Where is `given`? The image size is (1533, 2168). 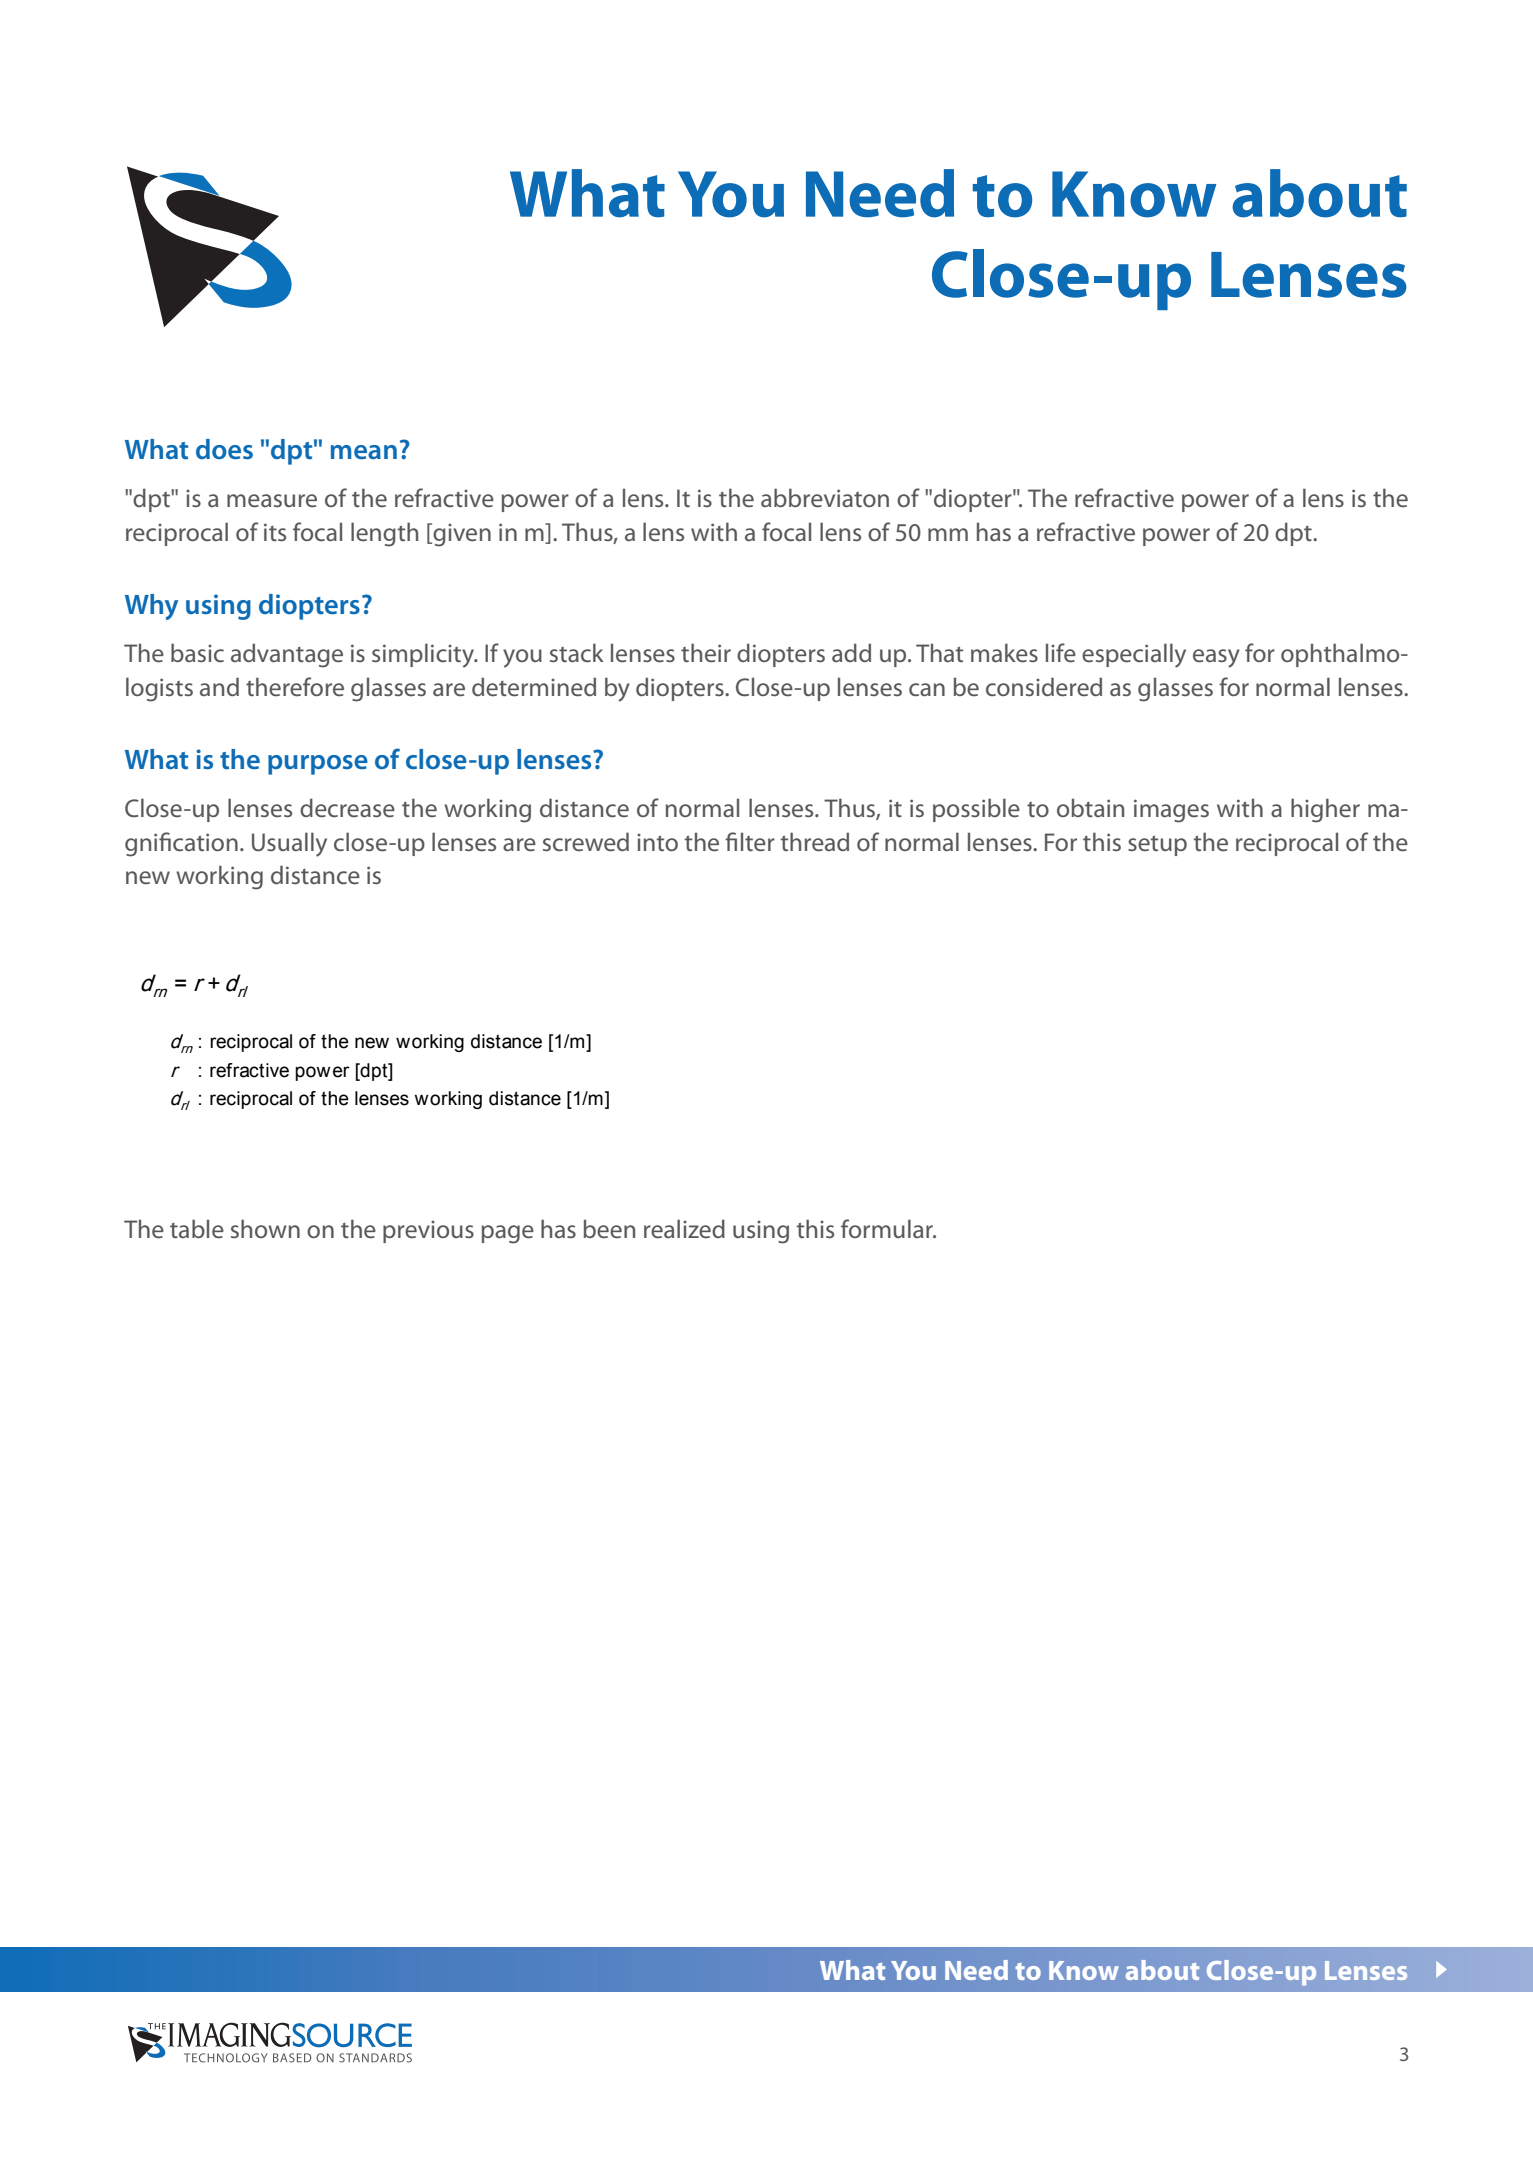
given is located at coordinates (461, 535).
